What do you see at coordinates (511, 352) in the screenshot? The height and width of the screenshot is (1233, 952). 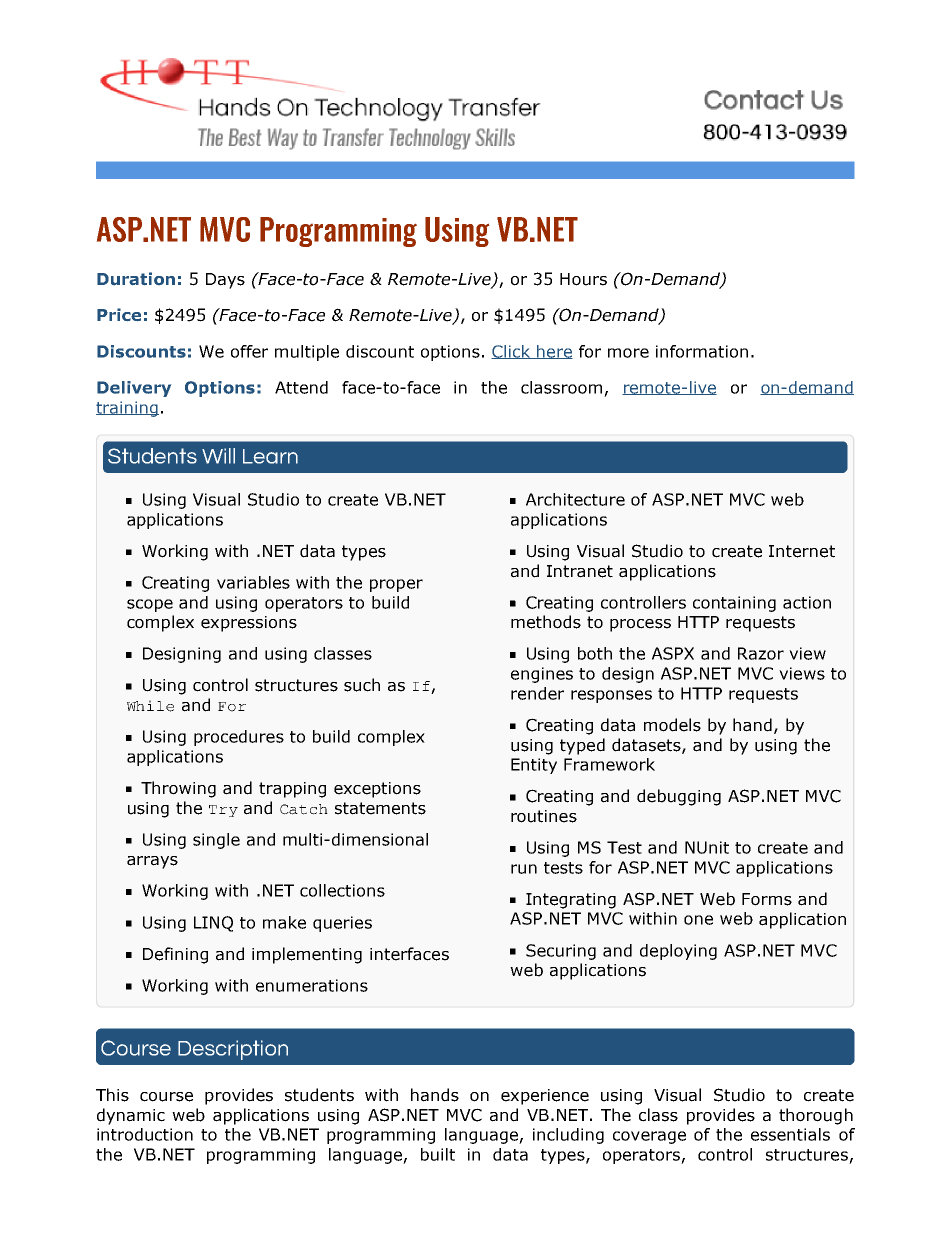 I see `Click` at bounding box center [511, 352].
